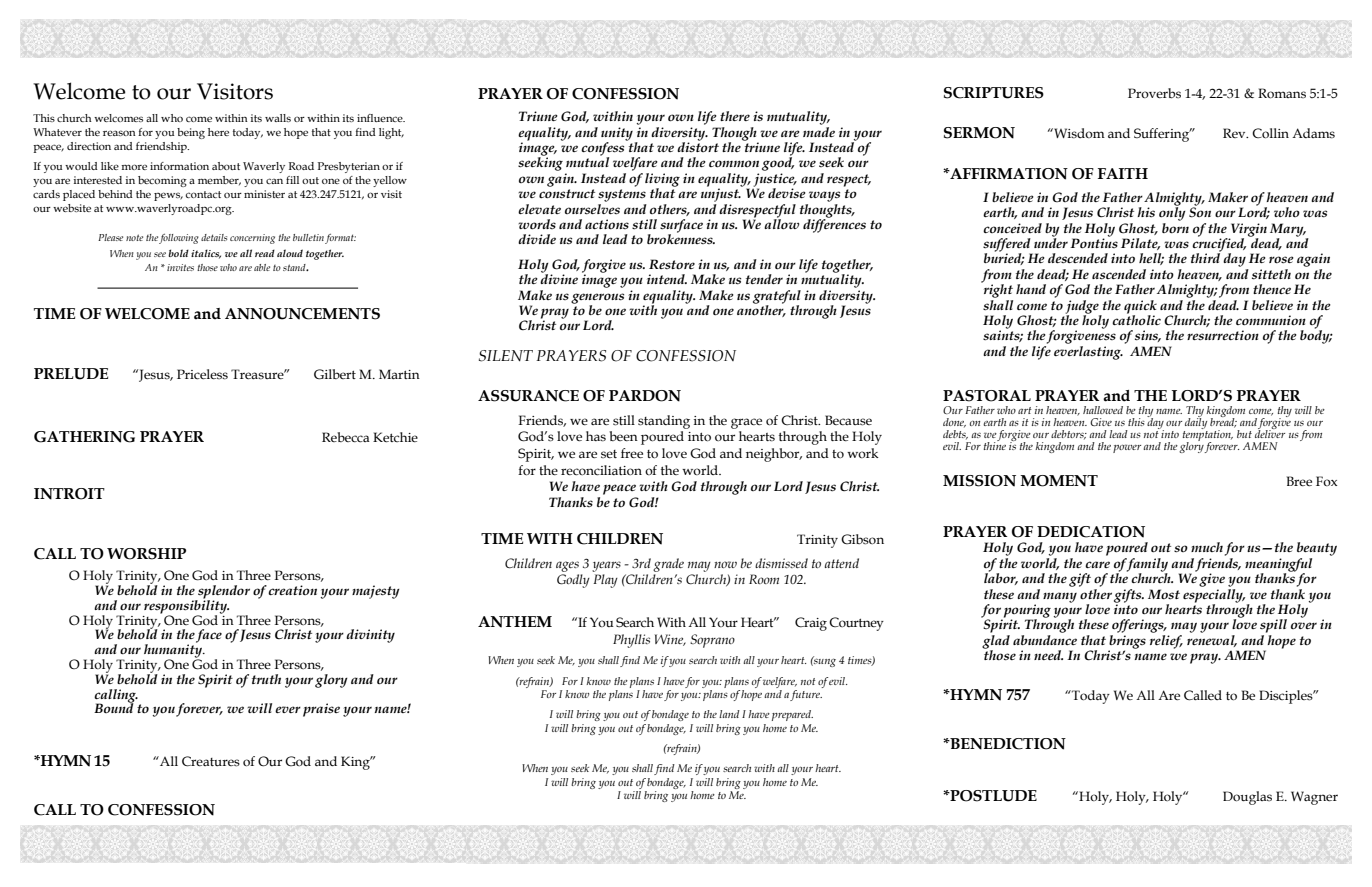 The height and width of the page is (887, 1372). Describe the element at coordinates (1163, 135) in the page. I see `Suffering` at that location.
